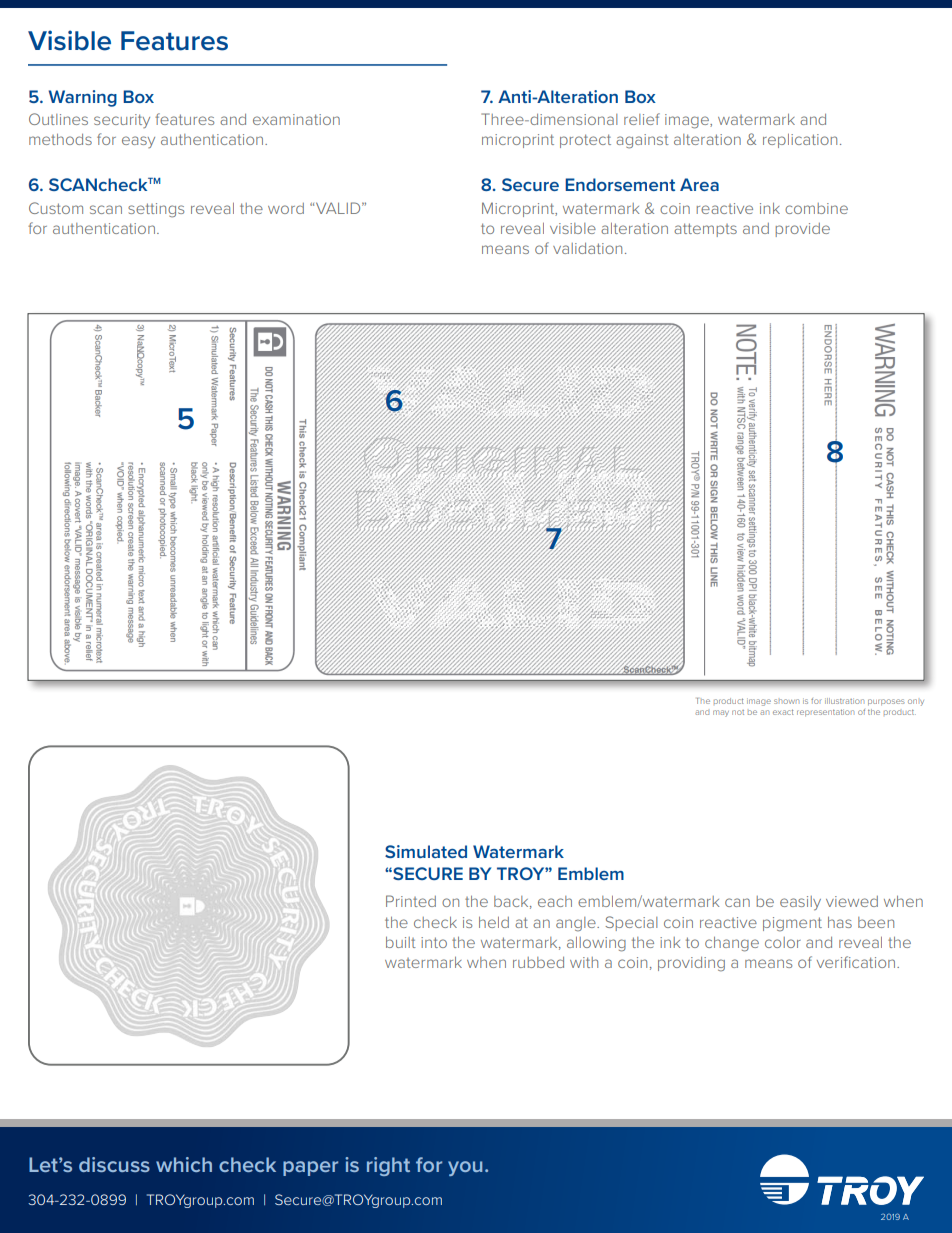 The height and width of the page is (1233, 952). What do you see at coordinates (800, 141) in the page?
I see `replication` at bounding box center [800, 141].
